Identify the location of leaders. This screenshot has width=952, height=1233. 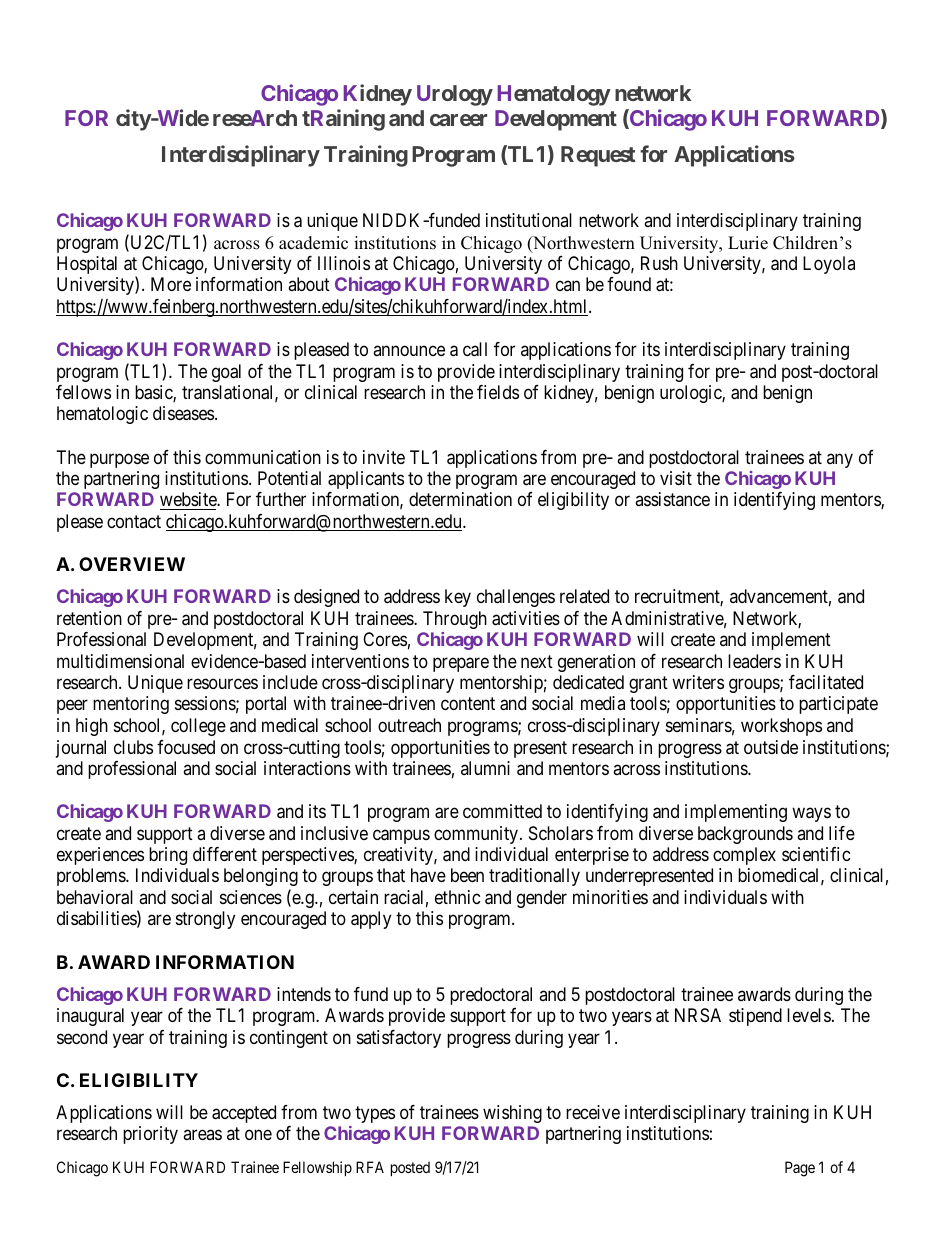
(754, 661).
